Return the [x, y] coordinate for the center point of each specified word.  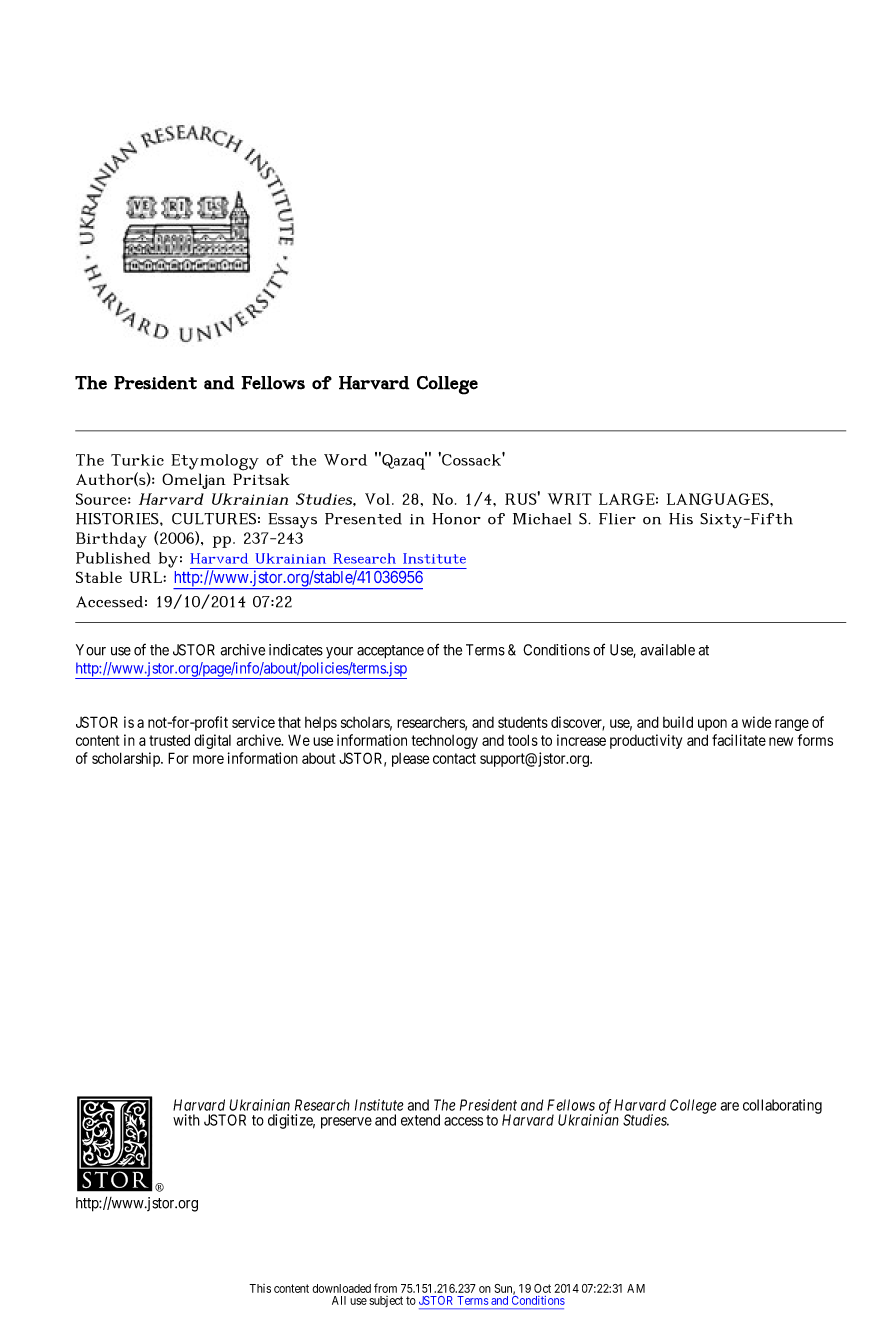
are [730, 1106]
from [385, 1288]
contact [454, 758]
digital [212, 741]
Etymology [215, 462]
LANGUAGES [719, 499]
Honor [456, 519]
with [186, 1120]
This [260, 1288]
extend [420, 1120]
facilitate [739, 740]
